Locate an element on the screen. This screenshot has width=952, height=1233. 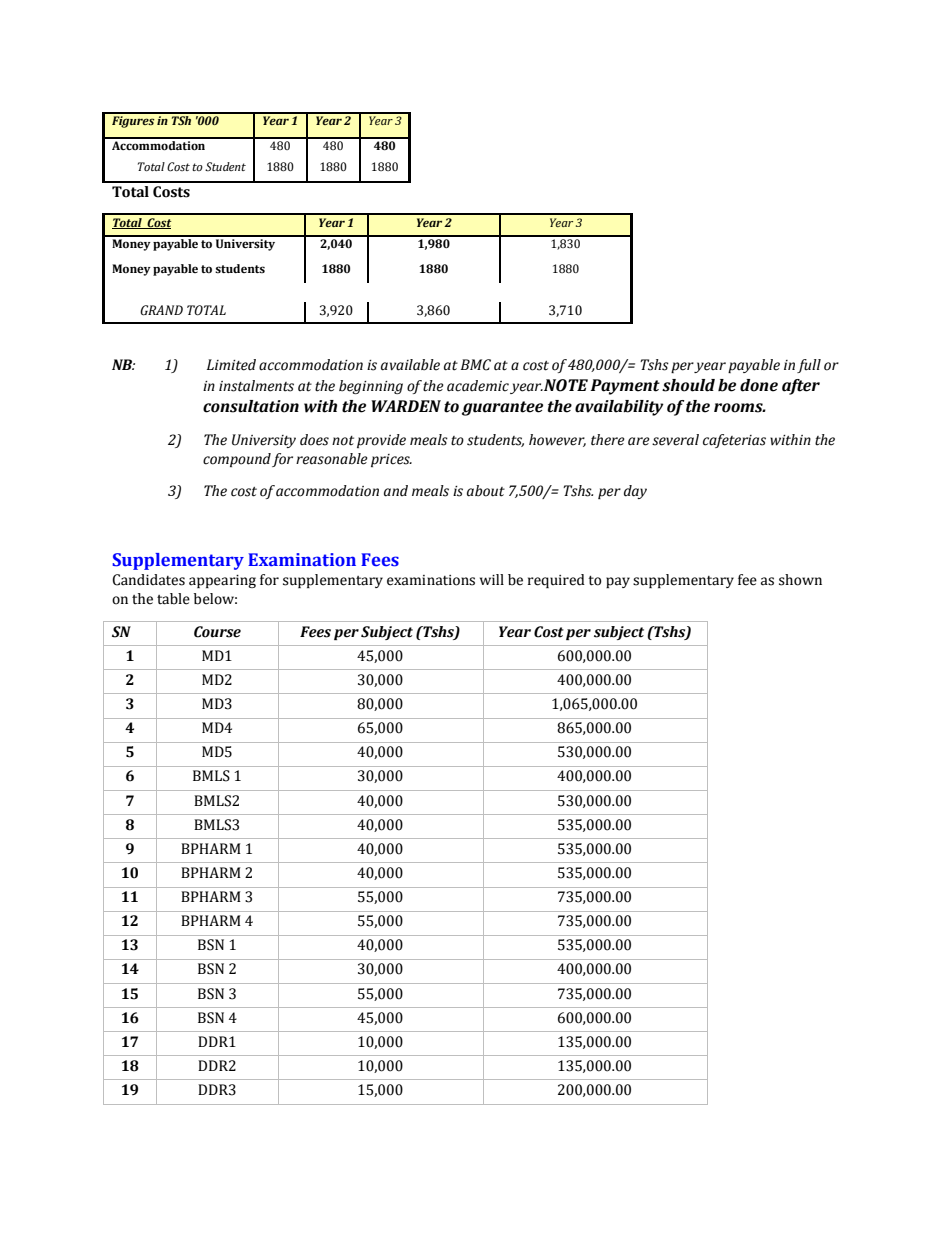
shown is located at coordinates (800, 580).
